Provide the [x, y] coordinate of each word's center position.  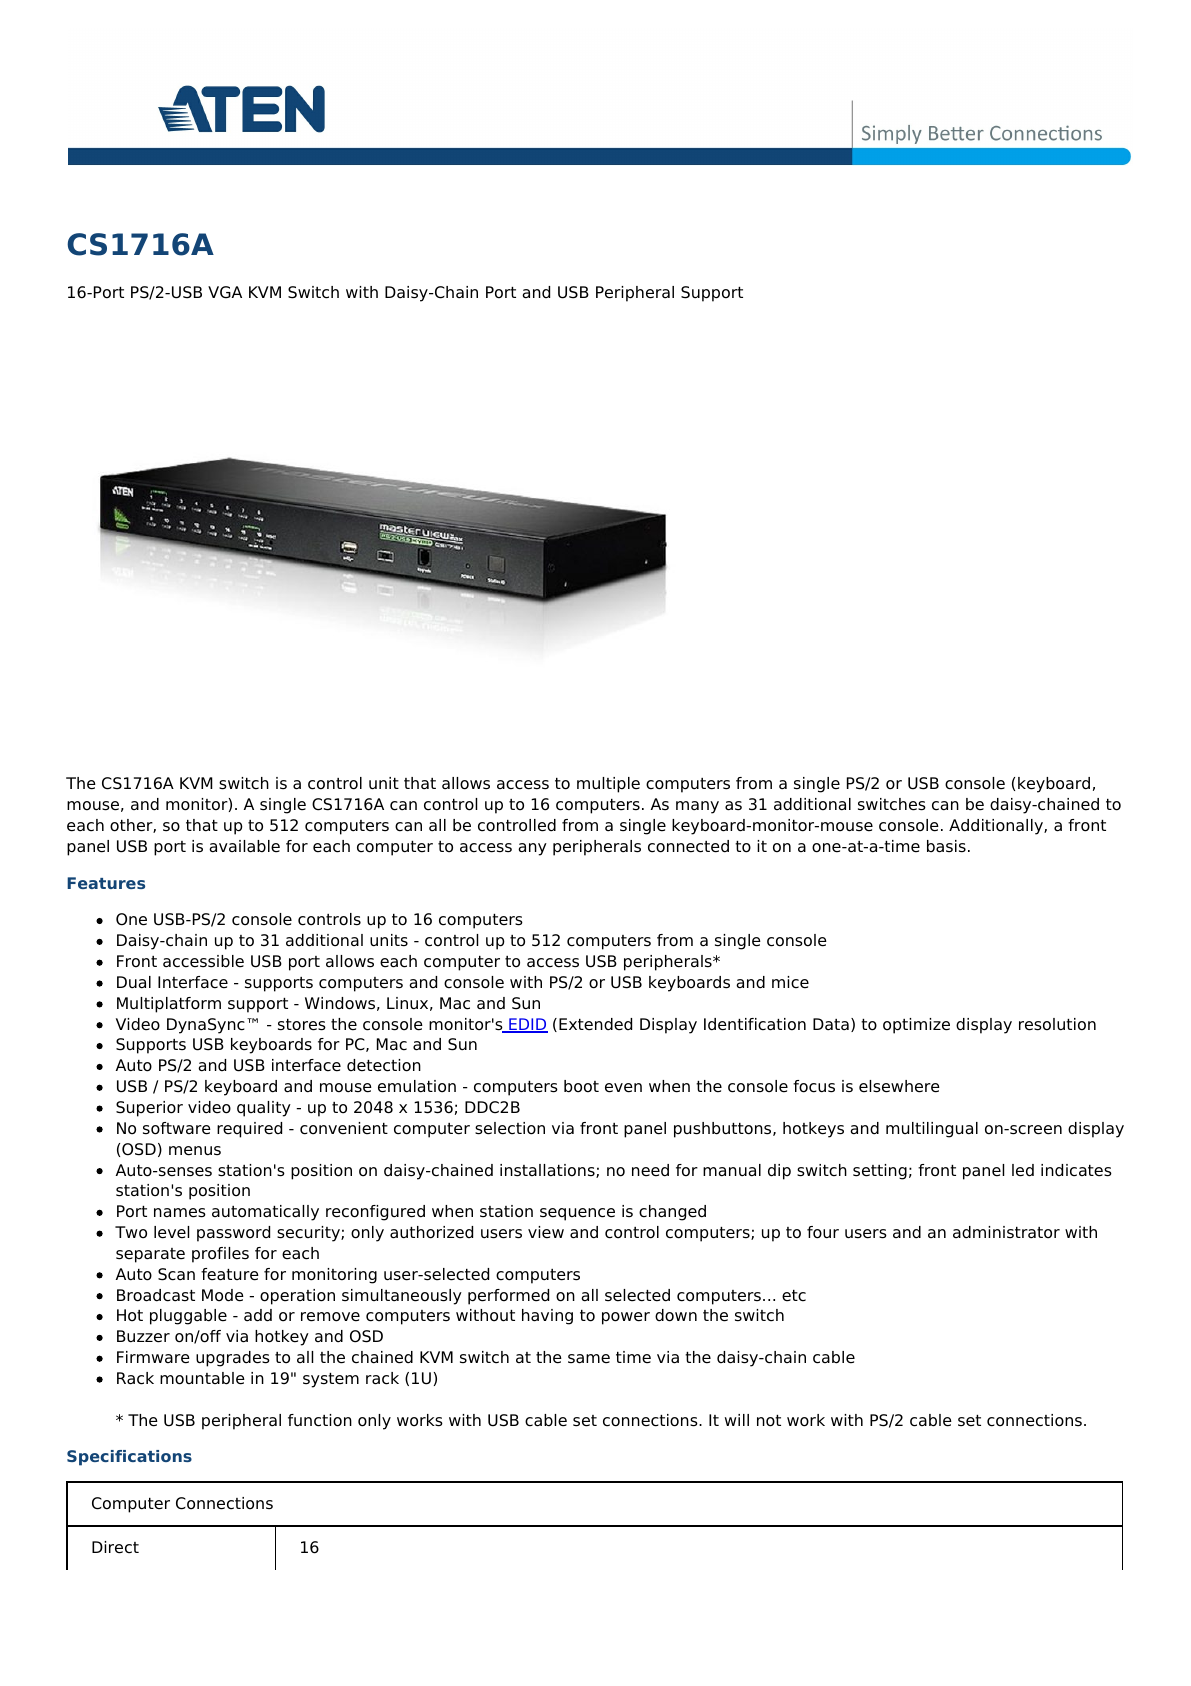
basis [946, 846]
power [626, 1318]
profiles [220, 1255]
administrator [1006, 1232]
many [697, 807]
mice [790, 982]
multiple [608, 785]
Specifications [129, 1458]
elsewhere [899, 1086]
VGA [225, 292]
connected [688, 846]
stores [302, 1025]
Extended [595, 1024]
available [244, 846]
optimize [916, 1026]
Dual [134, 982]
